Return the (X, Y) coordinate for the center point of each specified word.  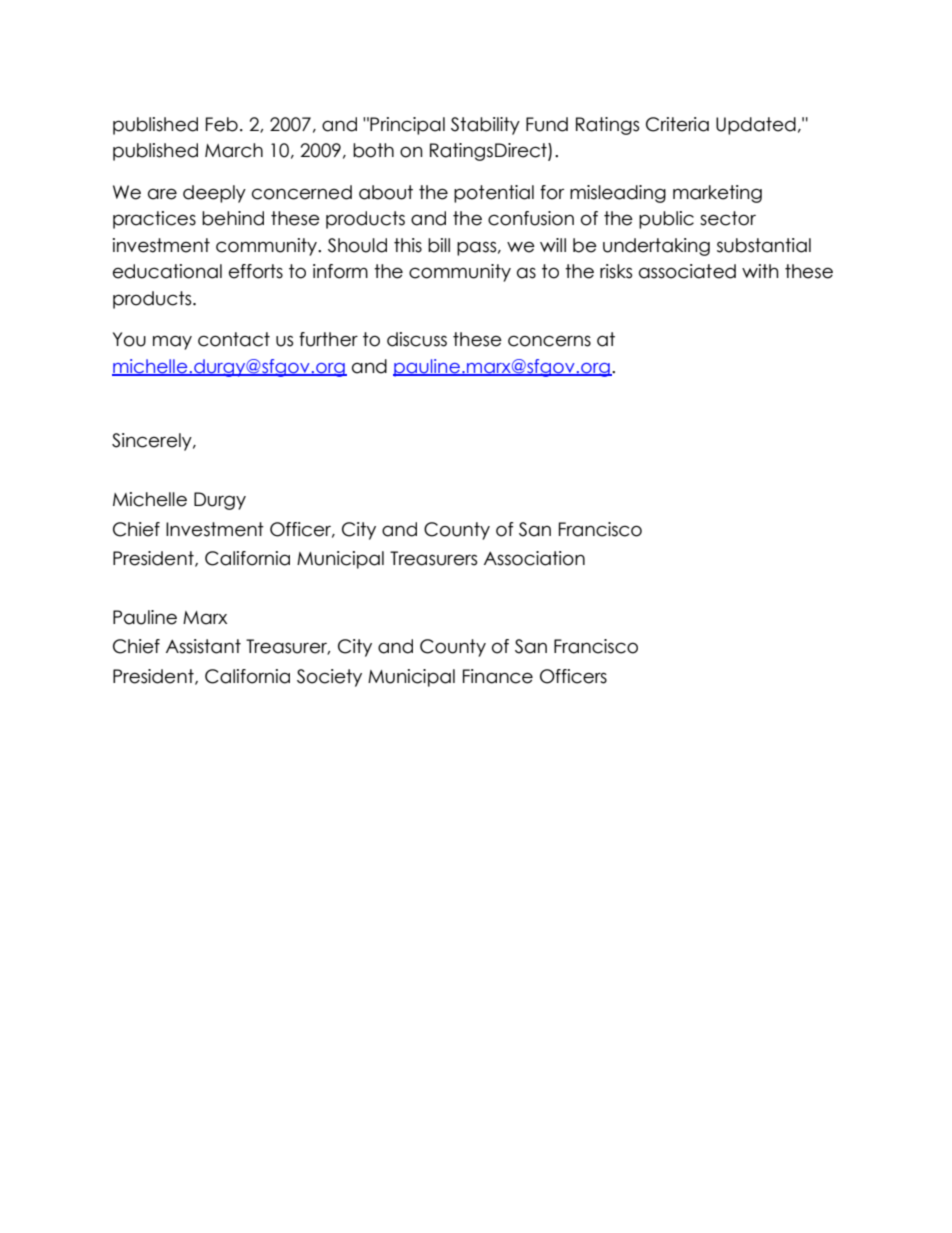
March (234, 150)
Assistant (203, 646)
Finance (498, 676)
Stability (485, 126)
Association (534, 558)
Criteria (677, 124)
